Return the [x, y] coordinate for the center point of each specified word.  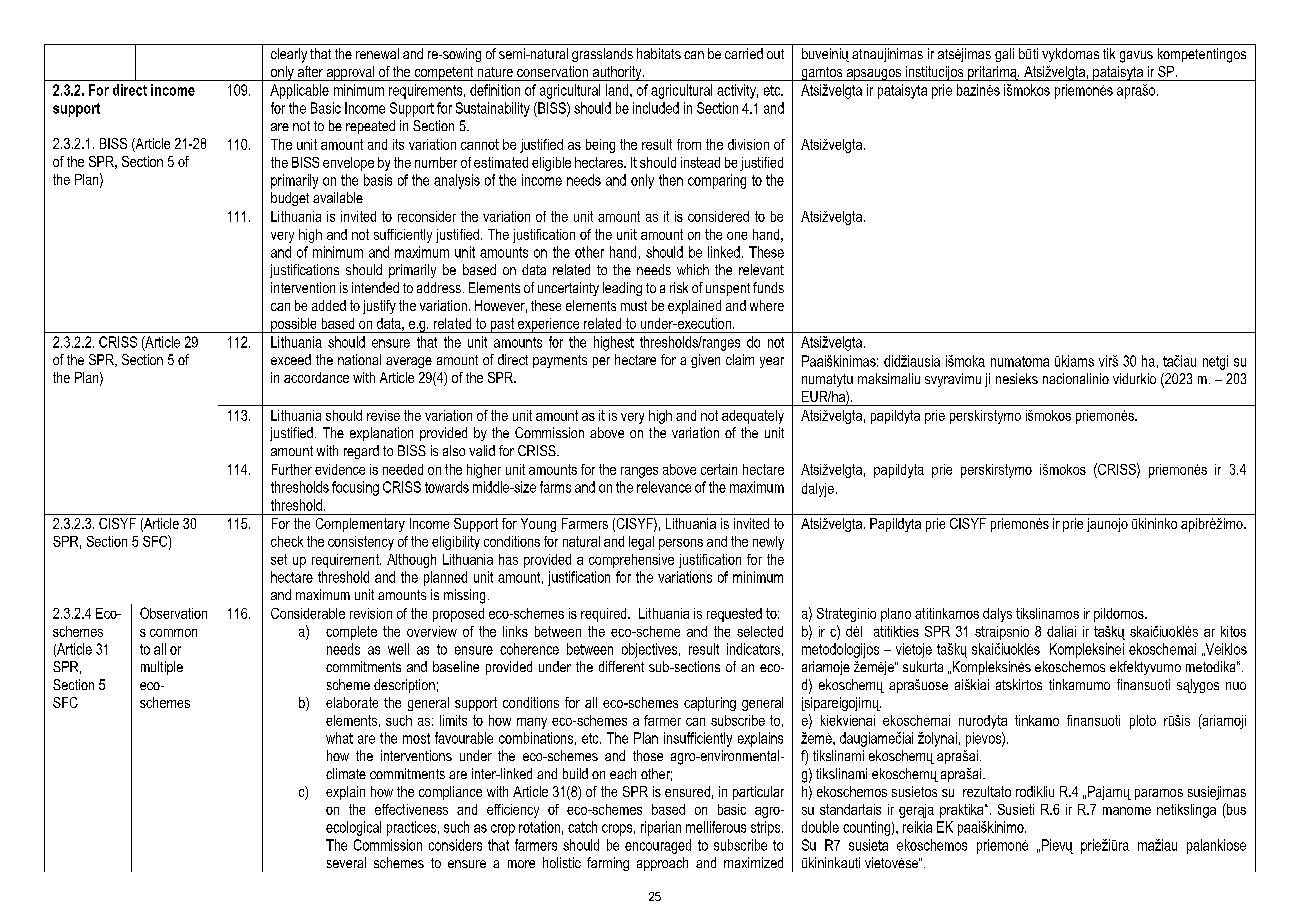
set [279, 559]
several [346, 862]
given [705, 361]
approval [350, 73]
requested [734, 615]
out [775, 54]
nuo [1236, 686]
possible [294, 325]
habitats [659, 53]
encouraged [658, 846]
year [772, 362]
